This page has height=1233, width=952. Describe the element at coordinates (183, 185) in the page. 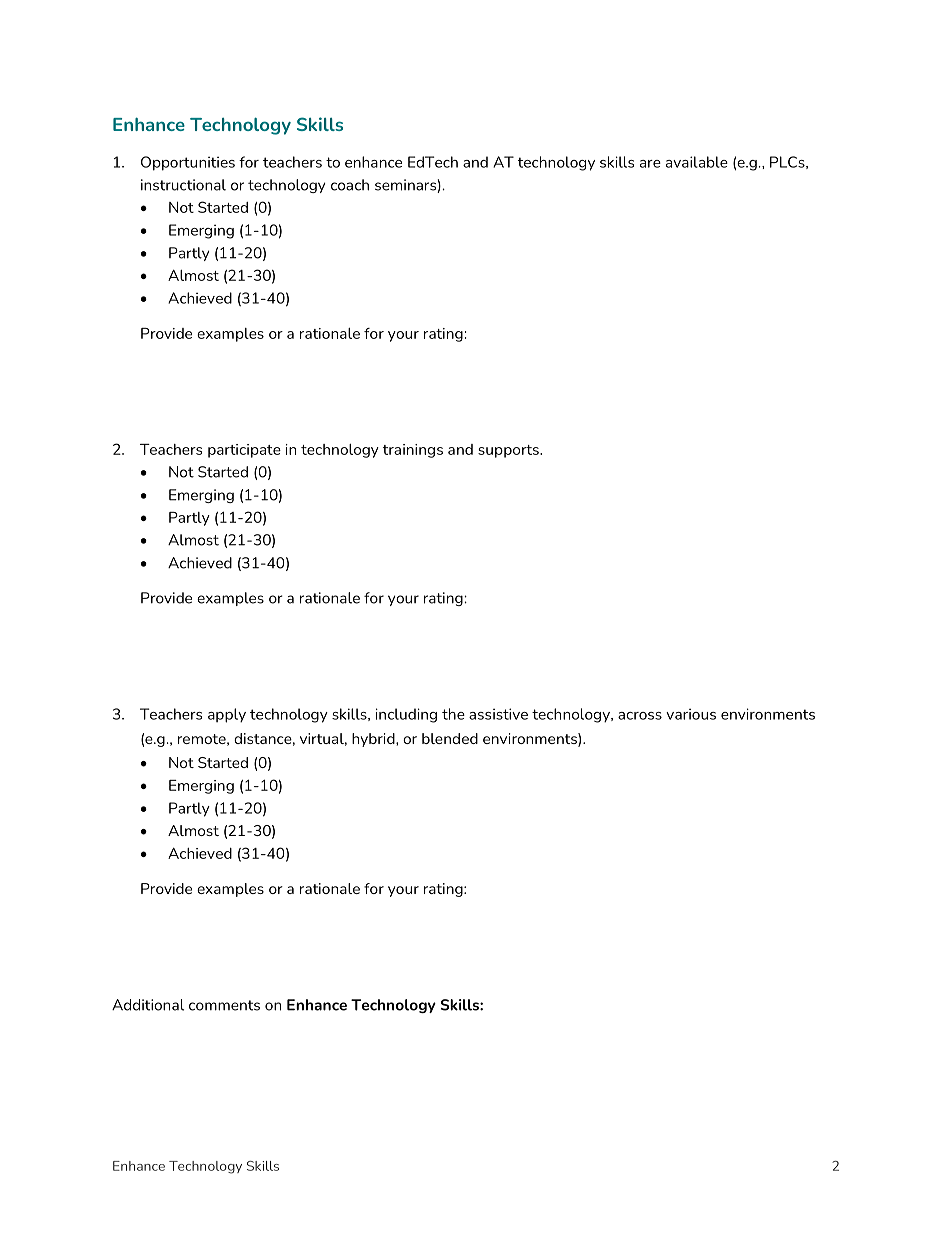

I see `instructional` at that location.
